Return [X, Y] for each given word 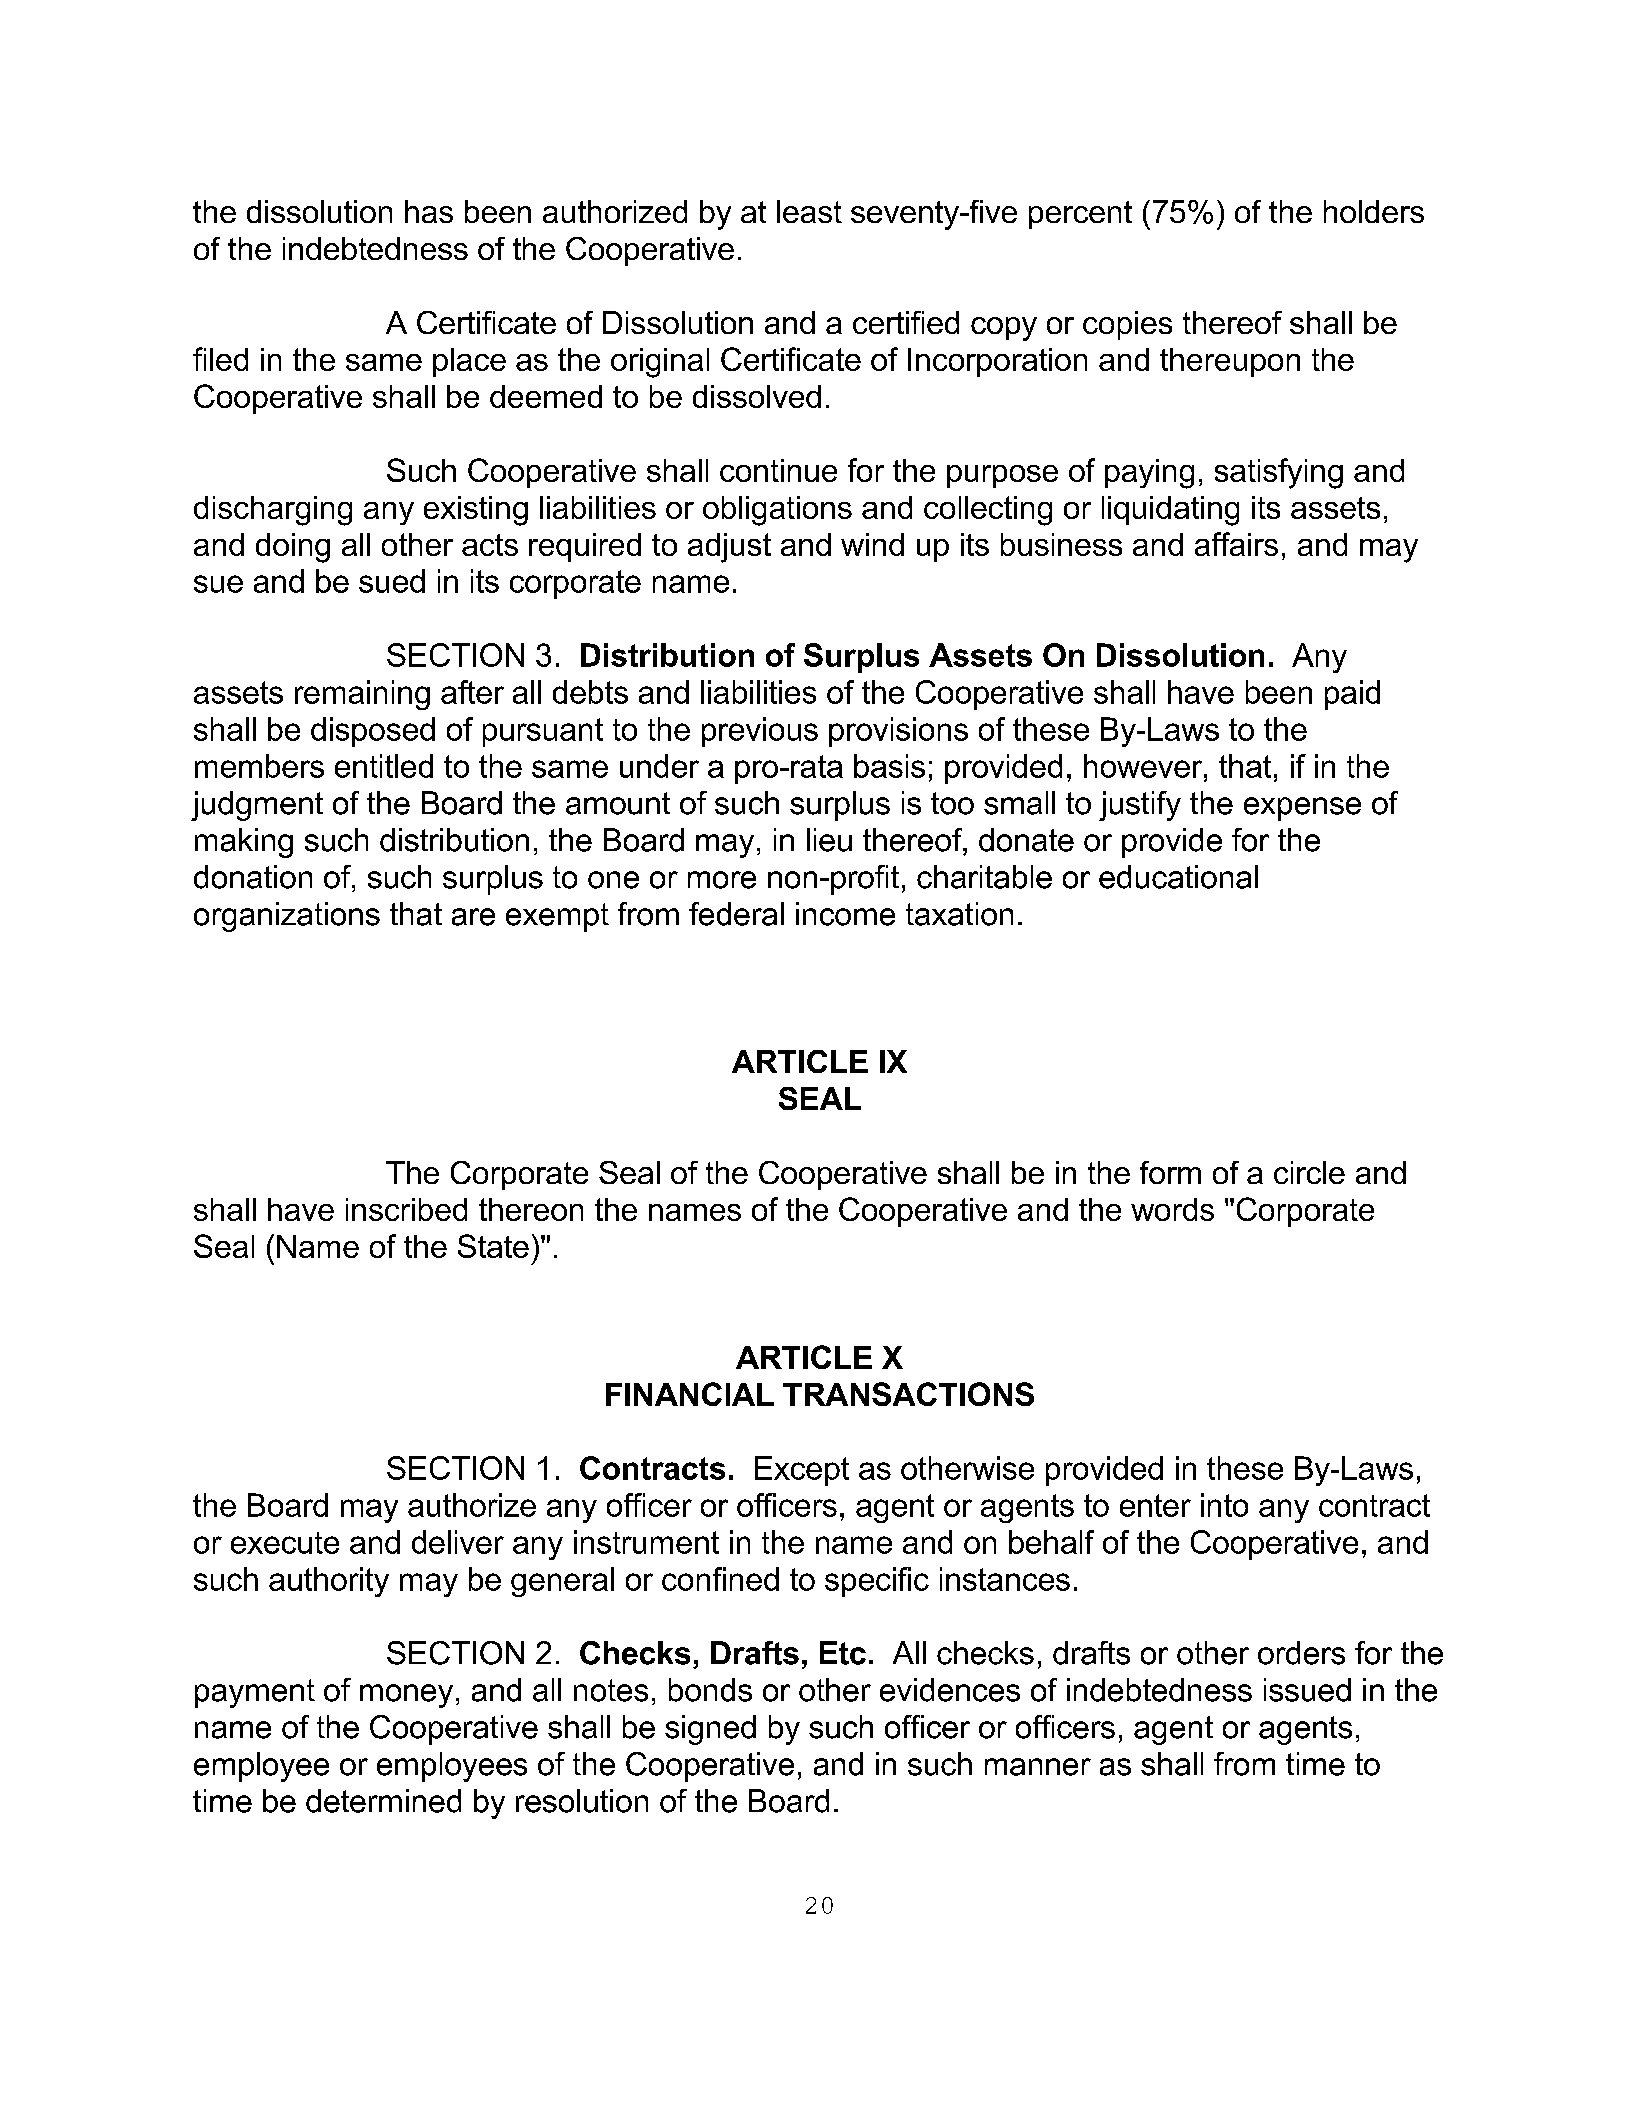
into [1224, 1505]
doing [293, 548]
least [809, 211]
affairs [1236, 544]
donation [253, 877]
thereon [531, 1209]
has [429, 211]
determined [383, 1801]
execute [285, 1543]
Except [802, 1471]
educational [1178, 877]
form [1170, 1172]
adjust [729, 548]
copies [1127, 325]
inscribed [406, 1209]
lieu [829, 840]
